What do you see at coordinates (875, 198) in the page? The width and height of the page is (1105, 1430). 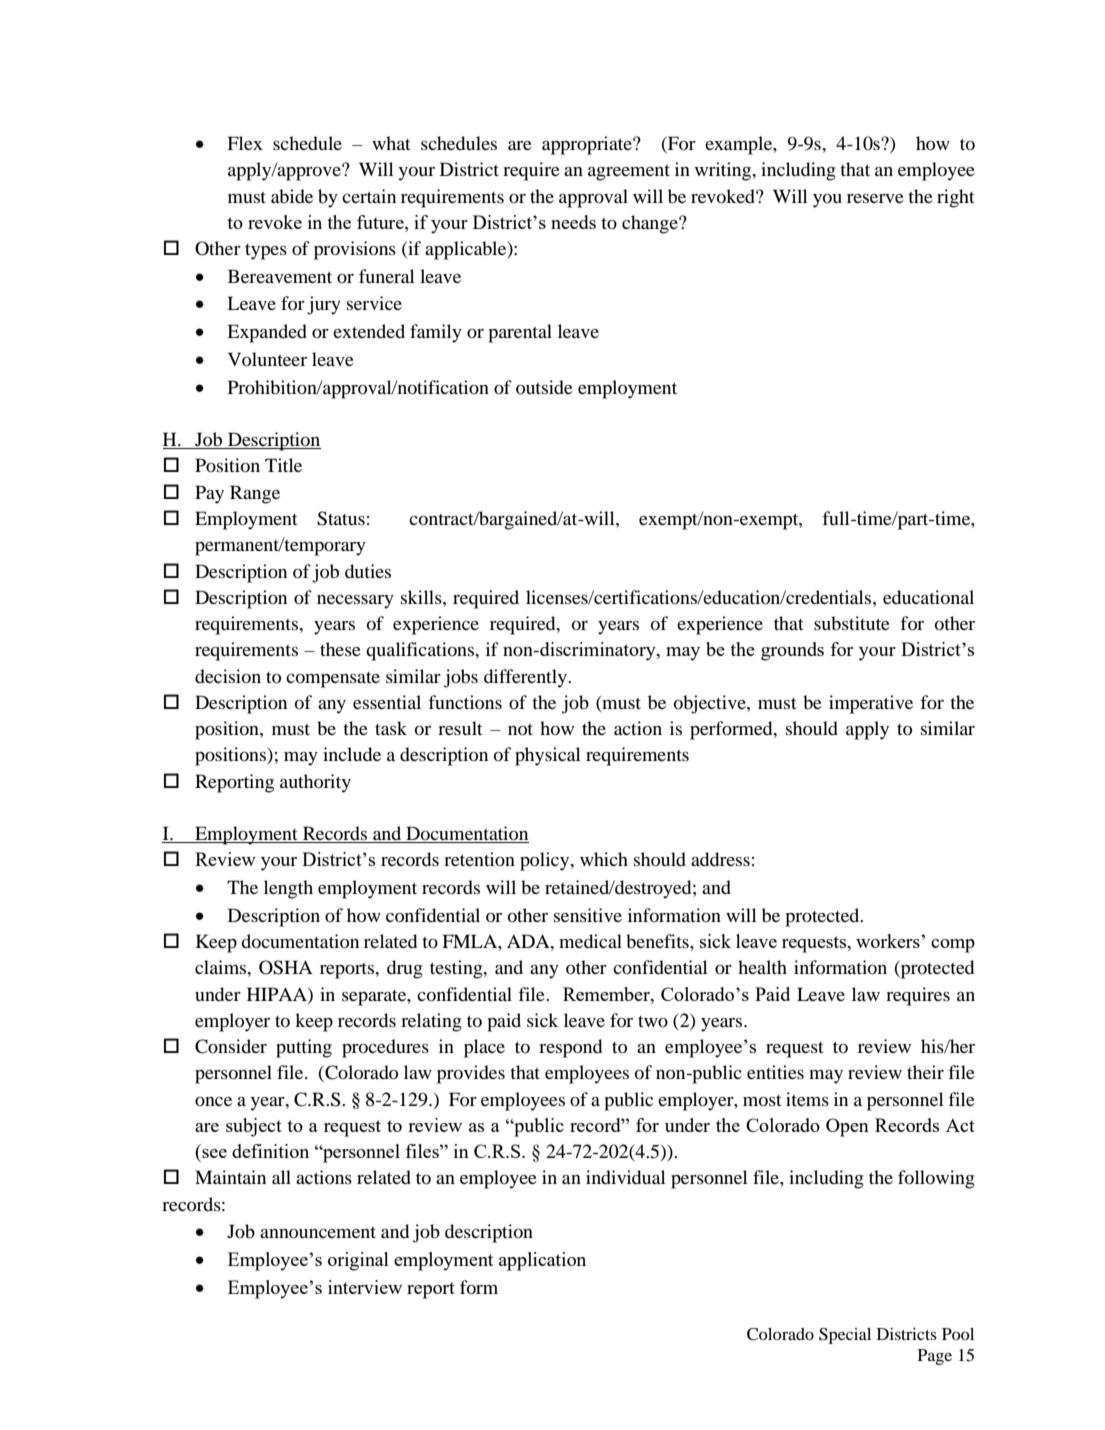 I see `reserve` at bounding box center [875, 198].
